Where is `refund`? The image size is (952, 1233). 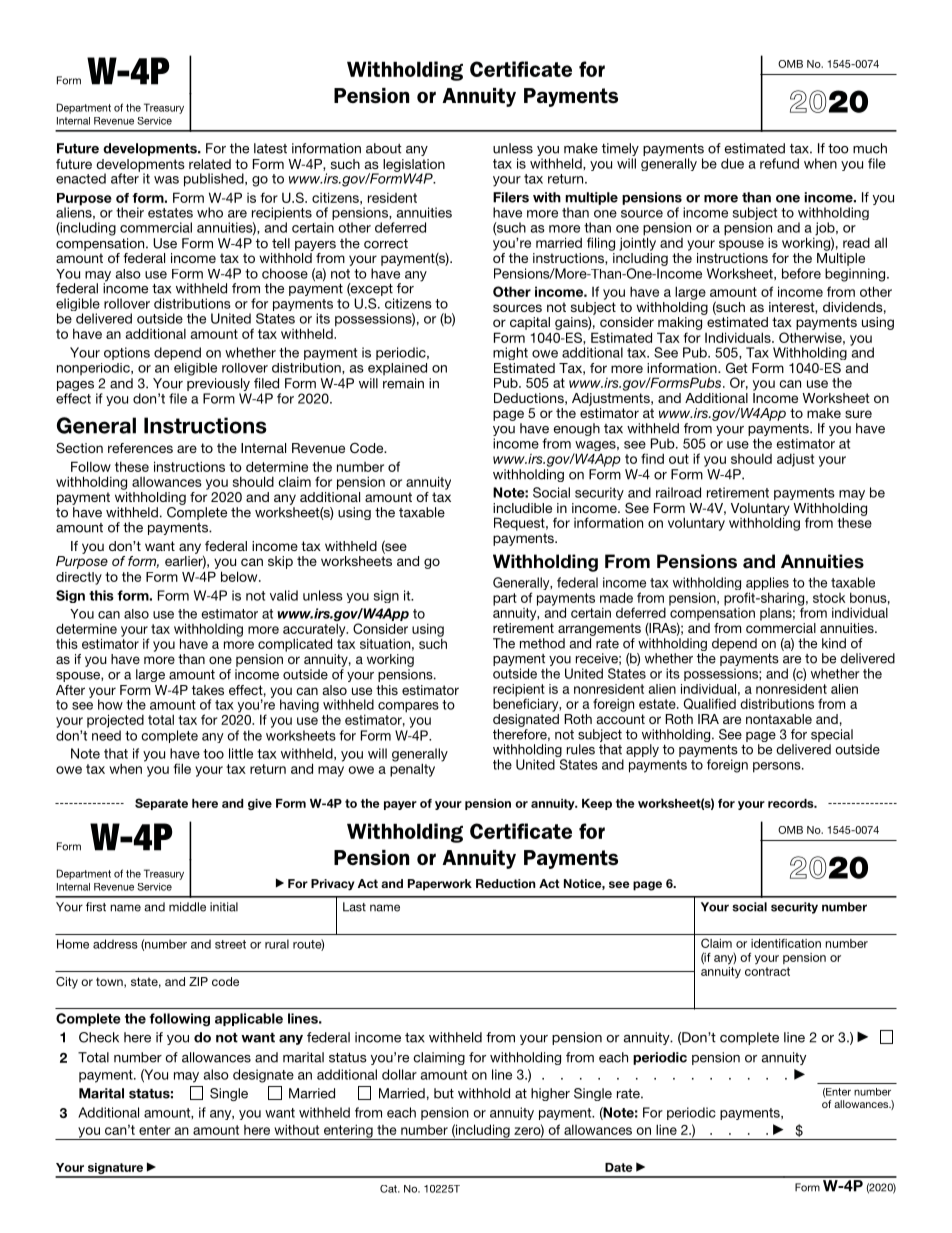 refund is located at coordinates (779, 163).
